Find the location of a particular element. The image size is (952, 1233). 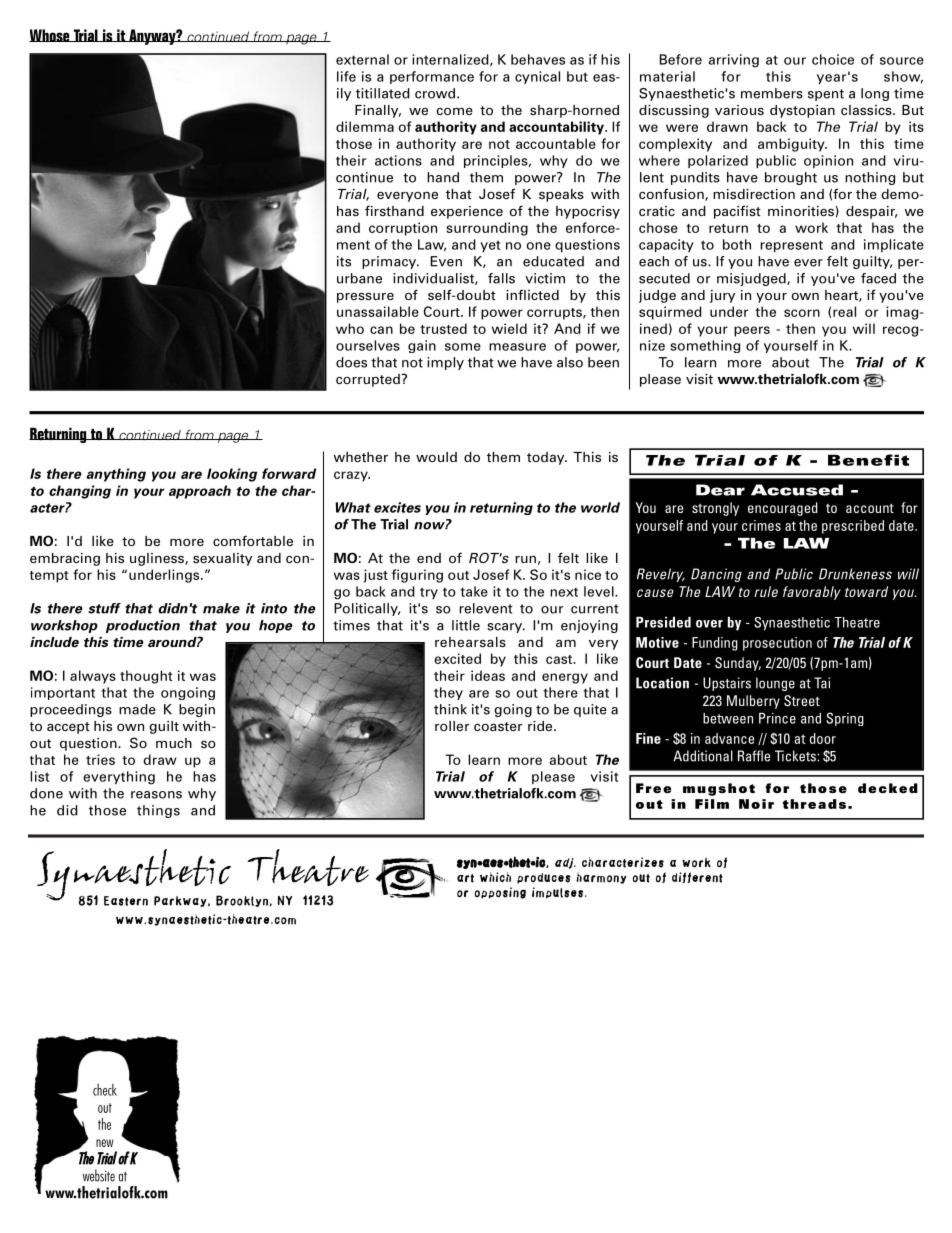

new is located at coordinates (105, 1143).
